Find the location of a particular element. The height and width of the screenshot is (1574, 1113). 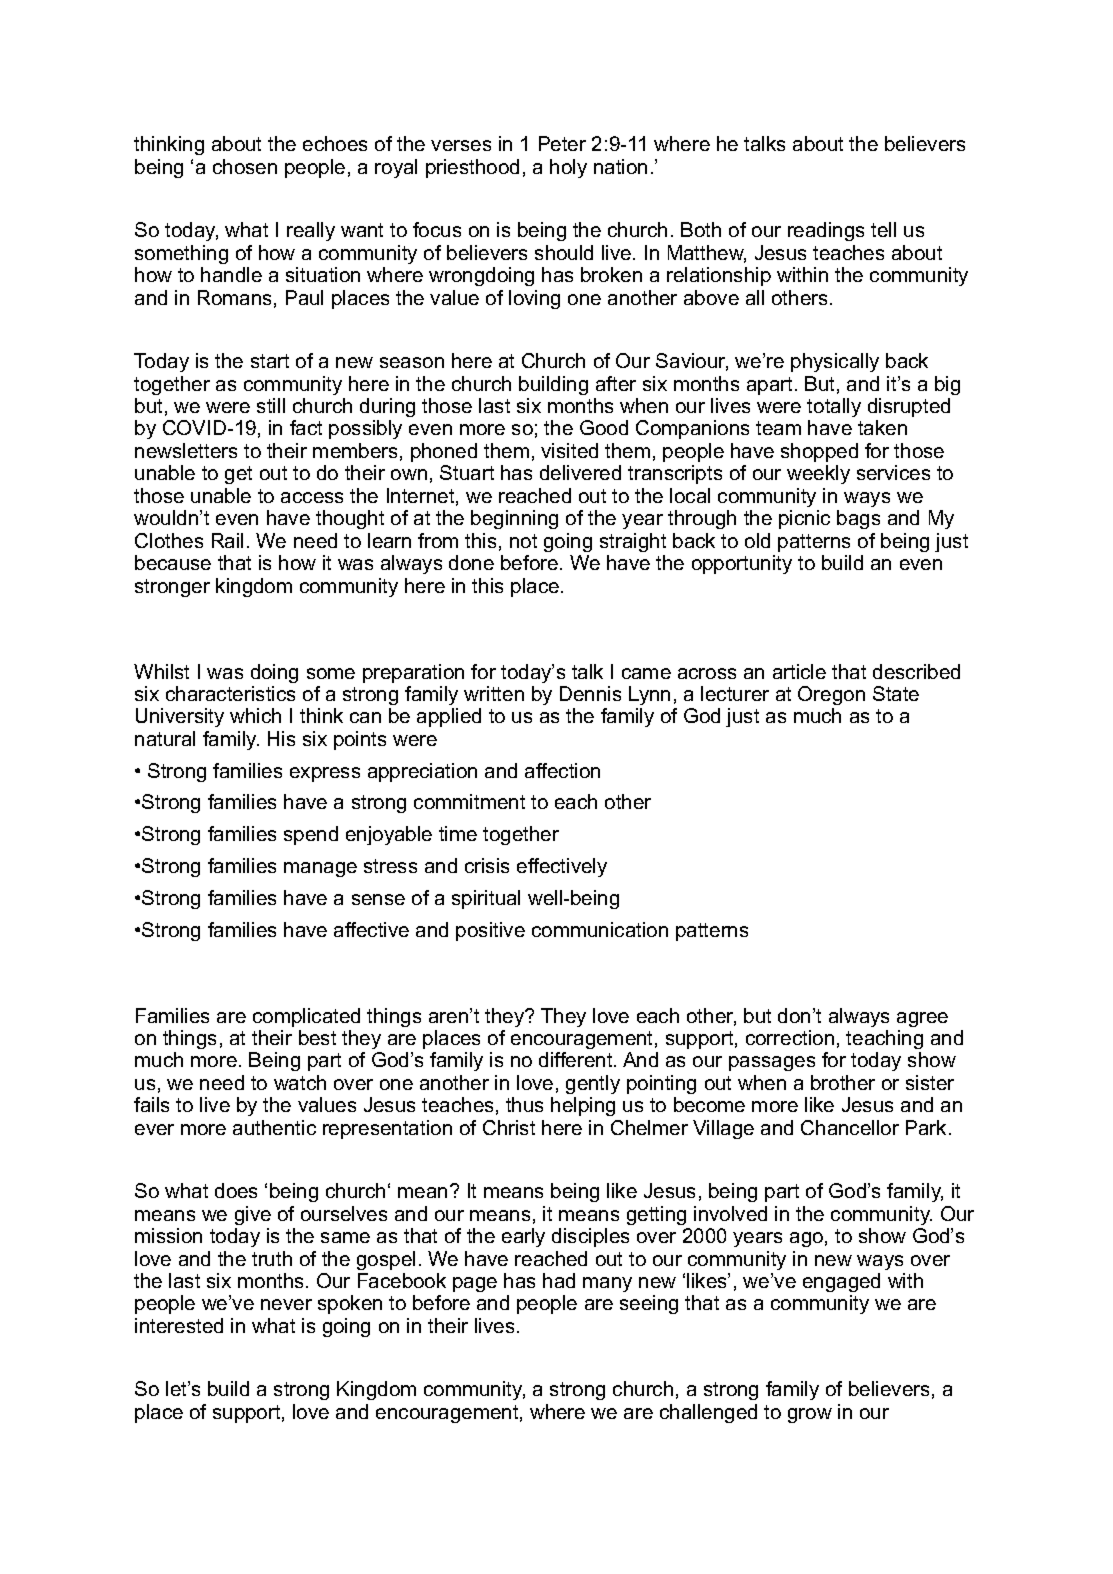

express is located at coordinates (325, 774).
